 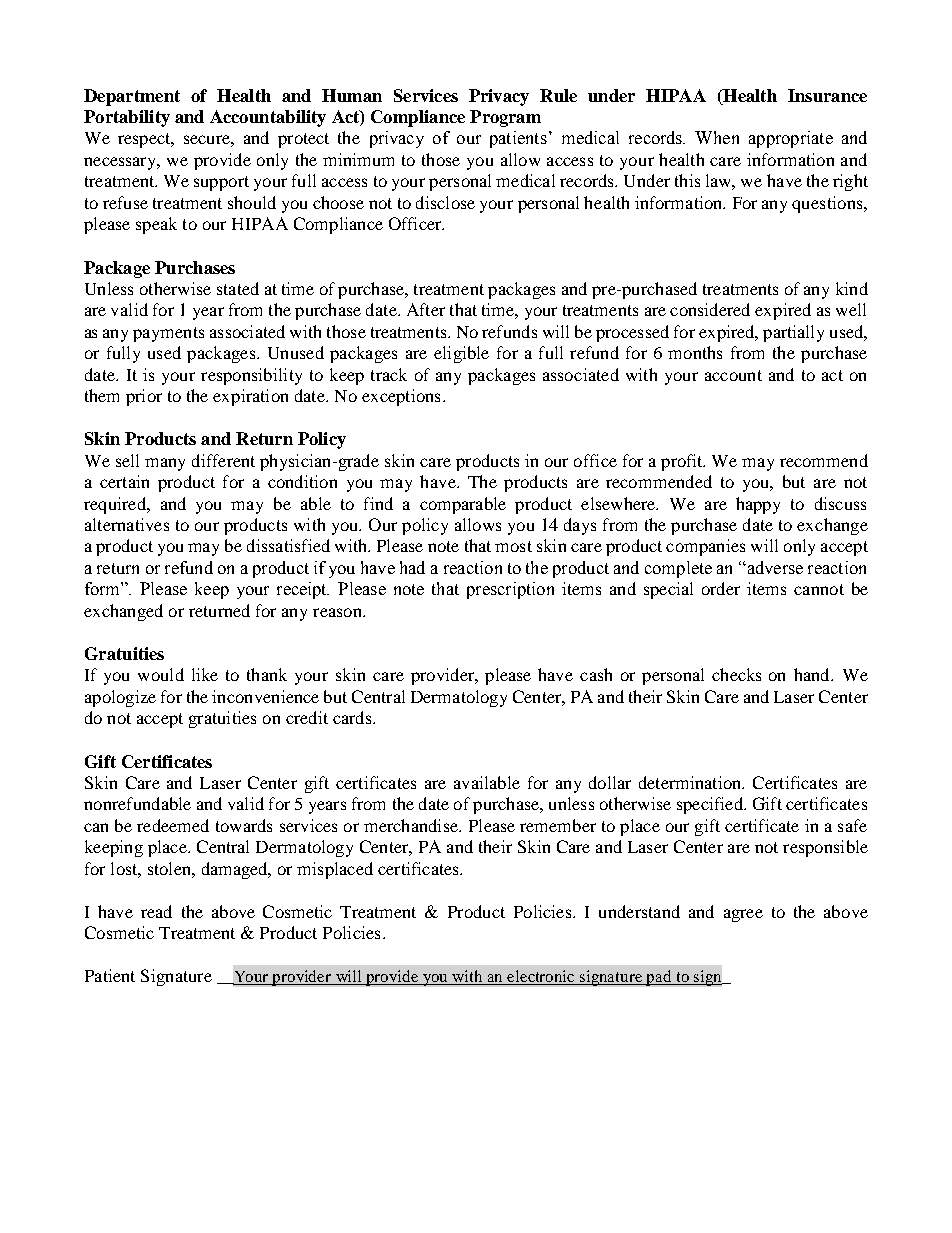 I want to click on determination, so click(x=691, y=782).
